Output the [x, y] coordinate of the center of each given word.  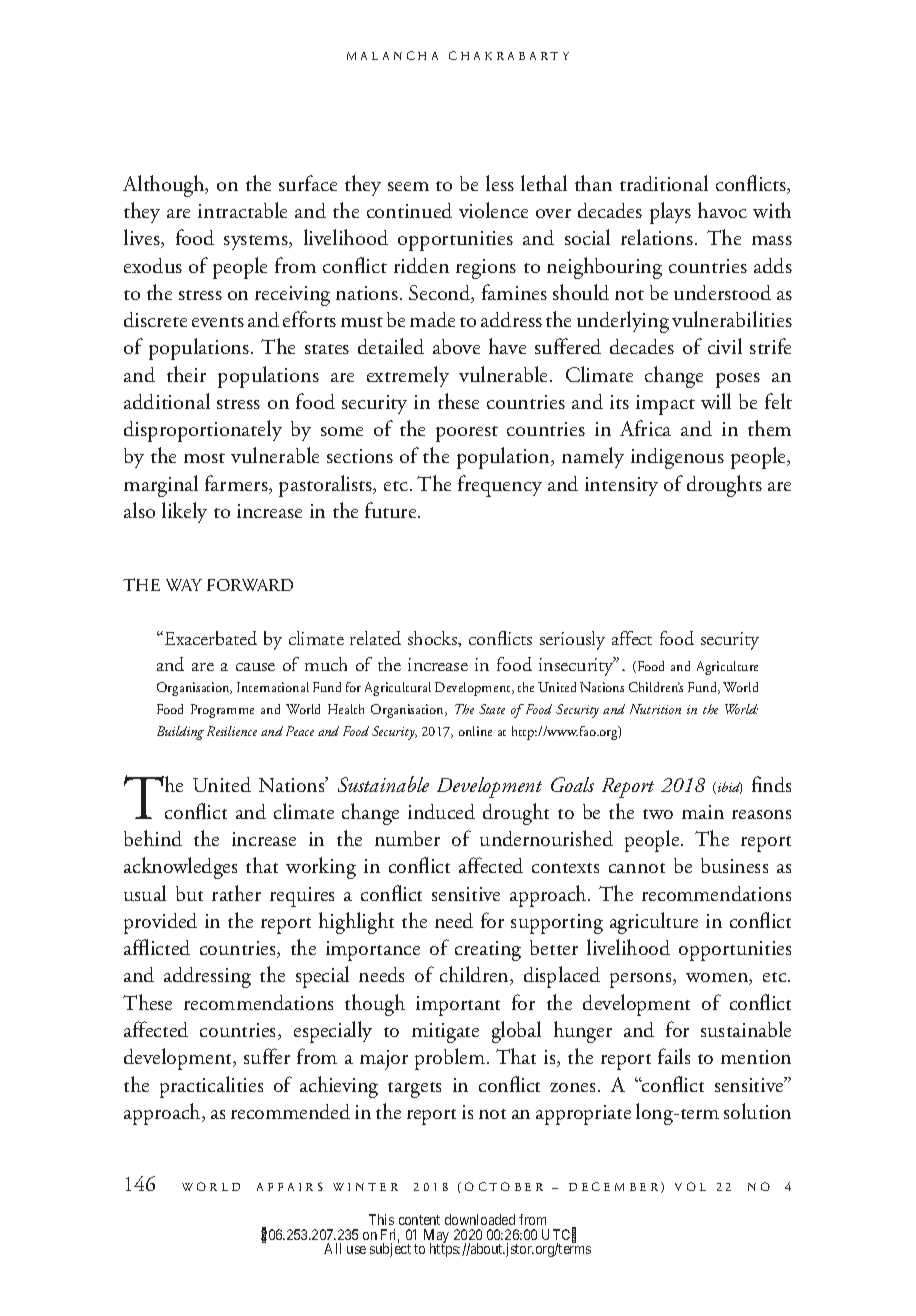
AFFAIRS [290, 1186]
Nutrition [655, 709]
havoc [722, 210]
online [475, 731]
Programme [222, 711]
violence [493, 210]
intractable [242, 210]
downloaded [480, 1219]
